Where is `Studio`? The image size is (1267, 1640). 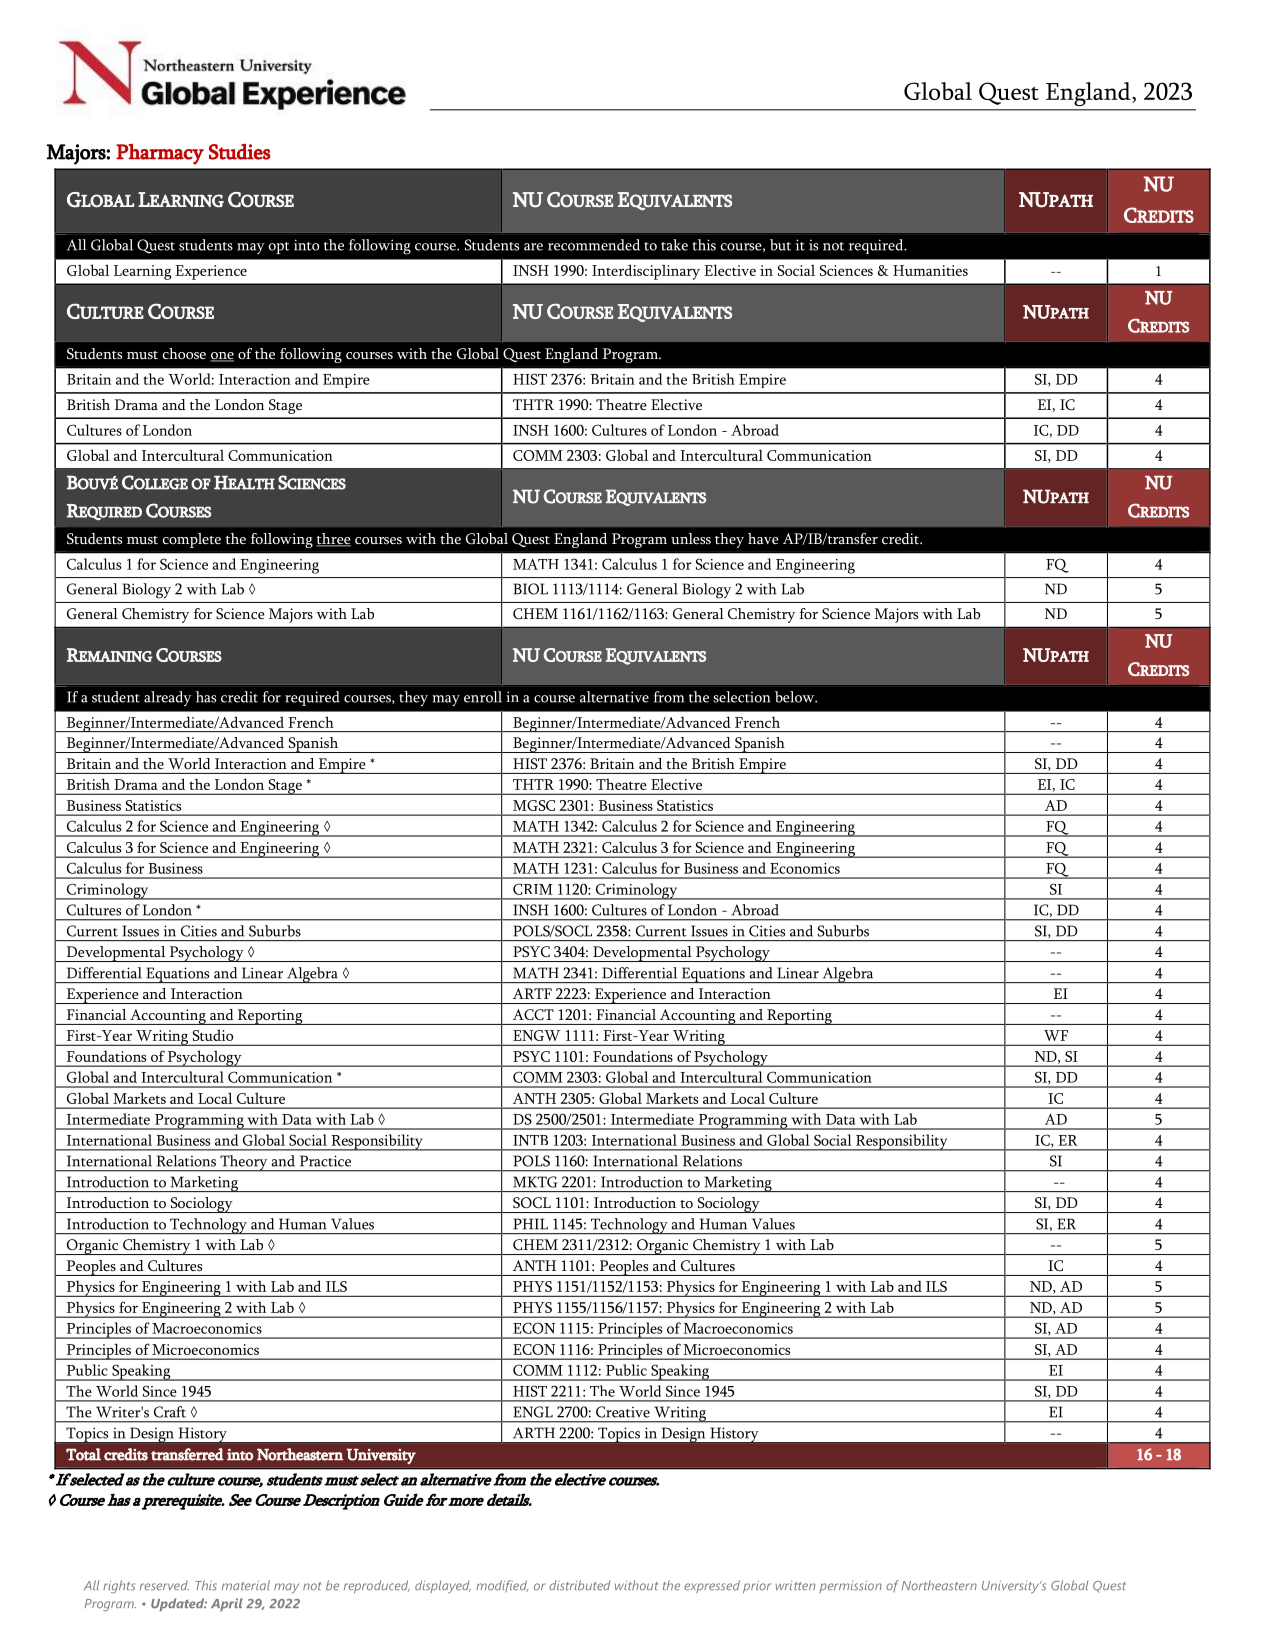 Studio is located at coordinates (213, 1035).
